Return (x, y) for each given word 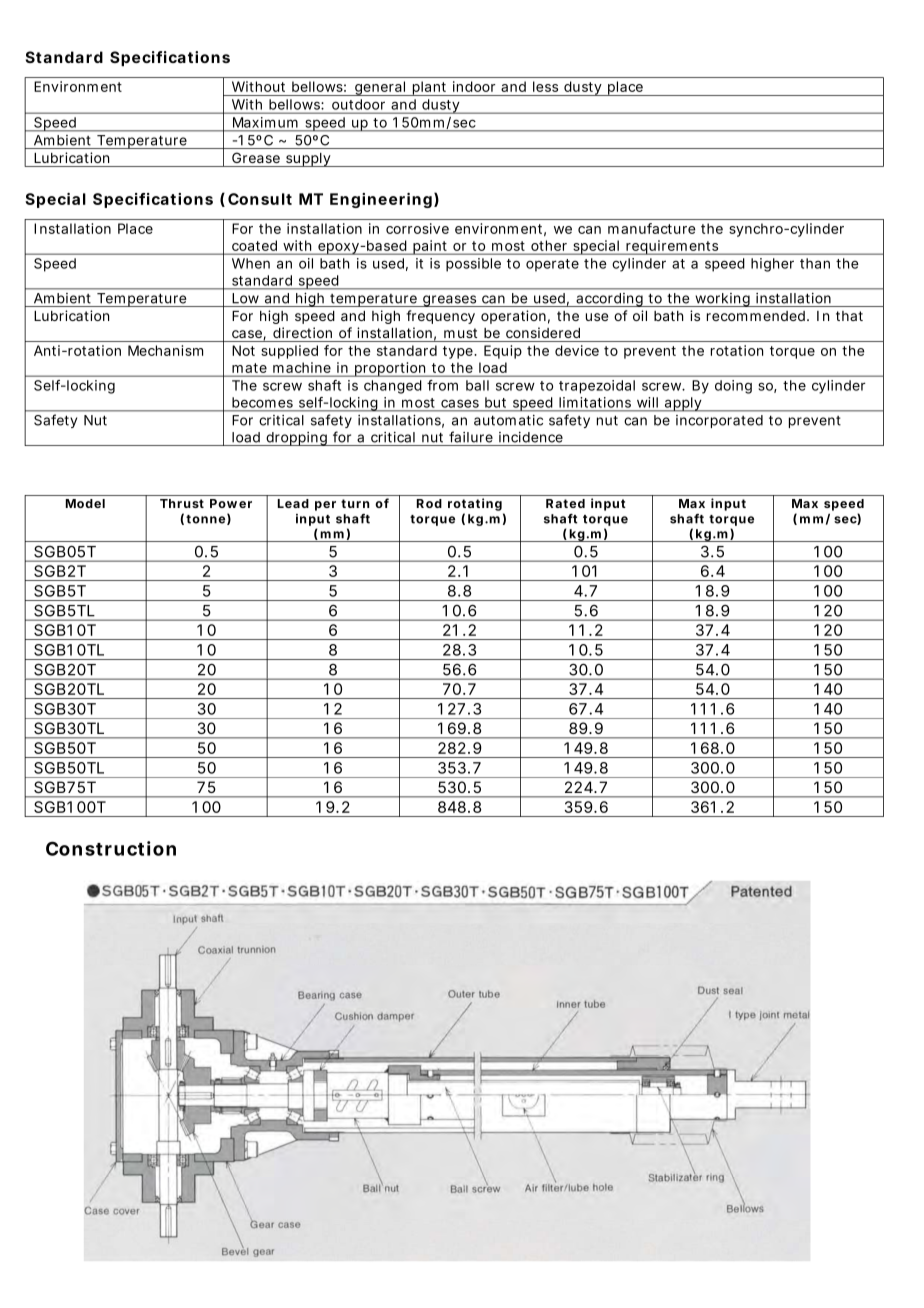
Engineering (381, 200)
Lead (293, 503)
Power (231, 503)
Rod (429, 503)
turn (355, 503)
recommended (756, 316)
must (460, 333)
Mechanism (165, 350)
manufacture (651, 228)
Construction (111, 848)
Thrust (182, 503)
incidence (531, 437)
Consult (260, 199)
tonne (205, 519)
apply (683, 404)
